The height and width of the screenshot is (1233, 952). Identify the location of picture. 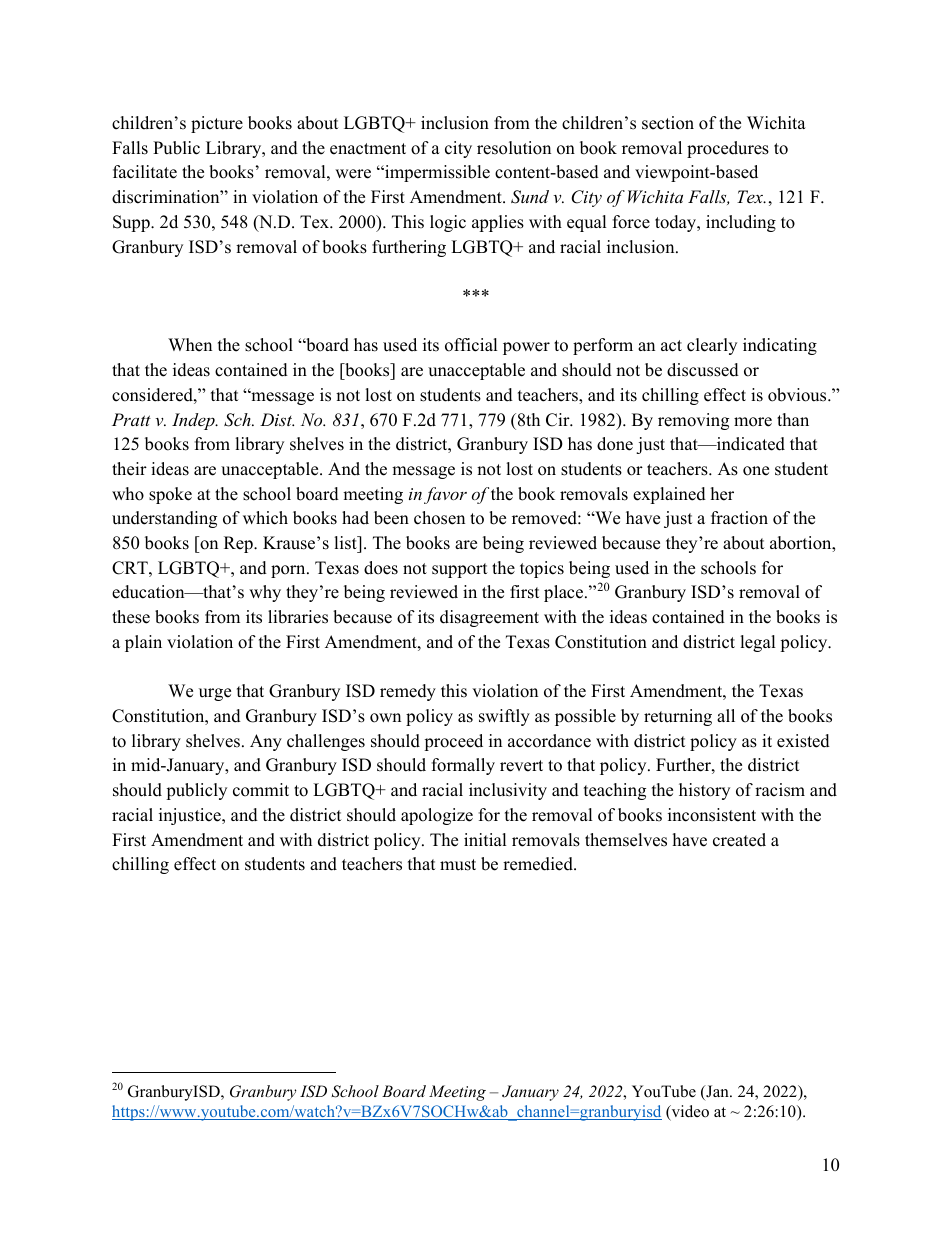
(217, 124).
